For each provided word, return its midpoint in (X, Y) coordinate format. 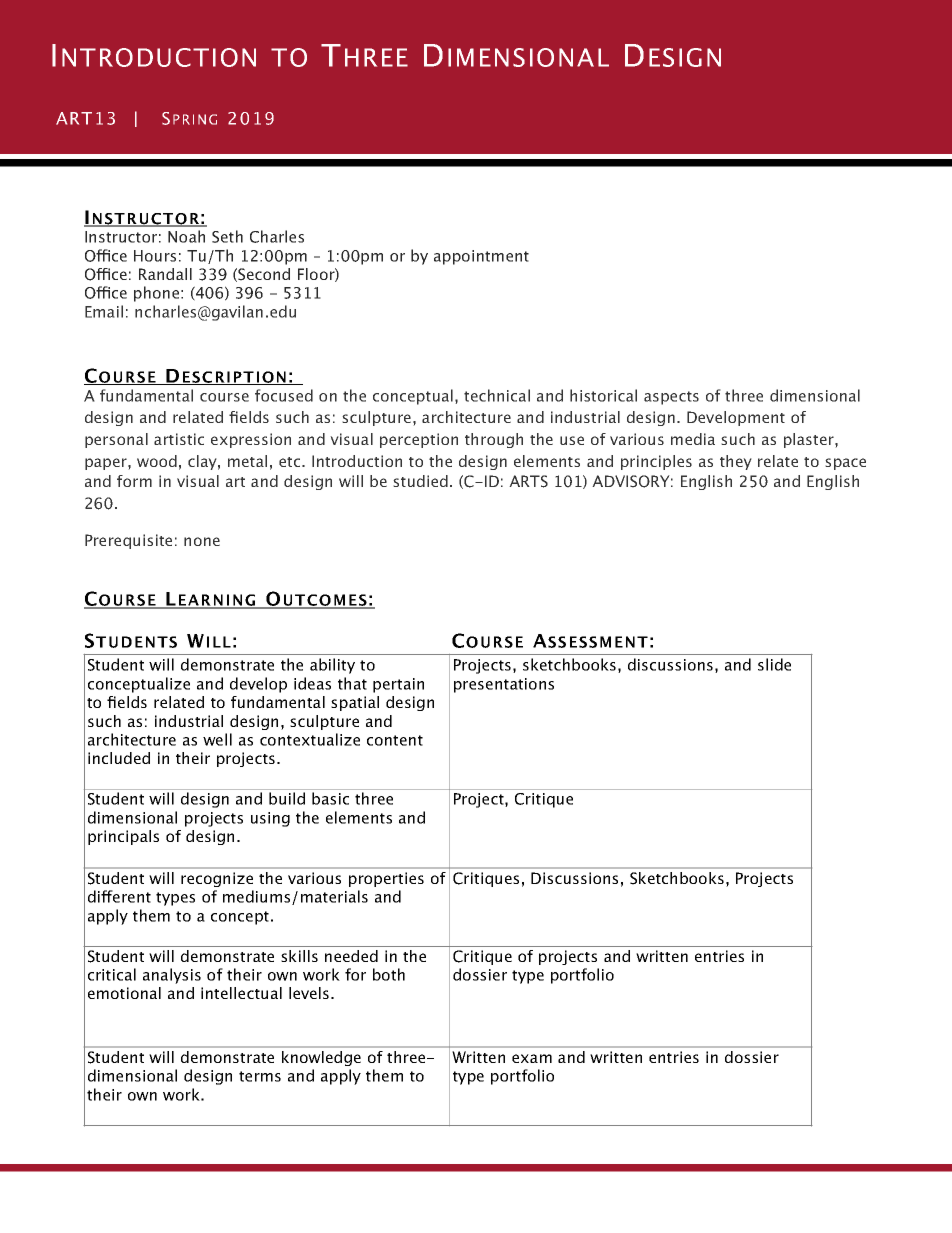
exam (532, 1058)
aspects (671, 398)
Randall (165, 274)
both (389, 974)
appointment (481, 257)
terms (260, 1076)
